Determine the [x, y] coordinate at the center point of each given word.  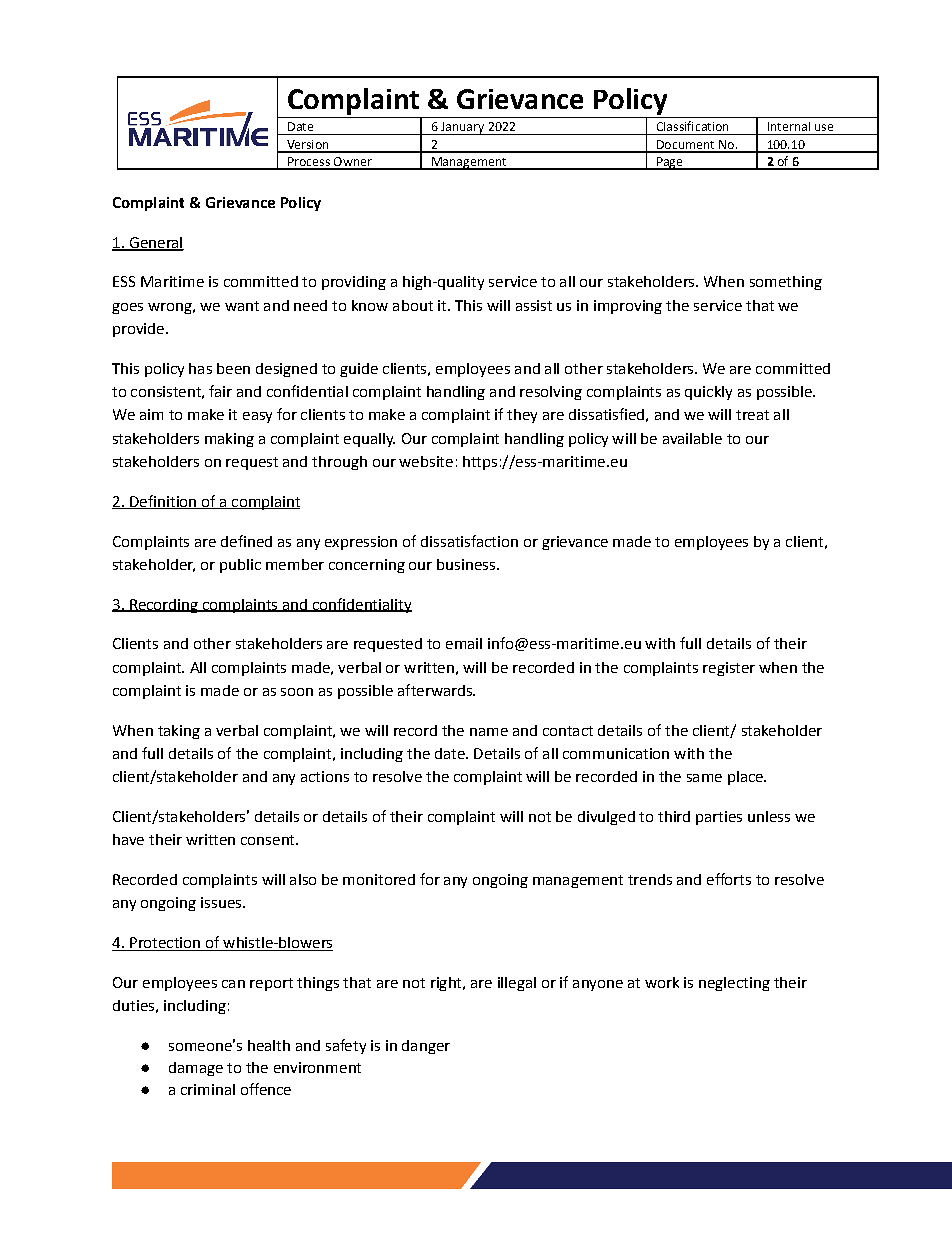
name [489, 732]
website [426, 461]
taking [179, 732]
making [229, 440]
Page [669, 163]
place [746, 778]
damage [196, 1069]
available [692, 438]
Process [309, 163]
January [462, 128]
